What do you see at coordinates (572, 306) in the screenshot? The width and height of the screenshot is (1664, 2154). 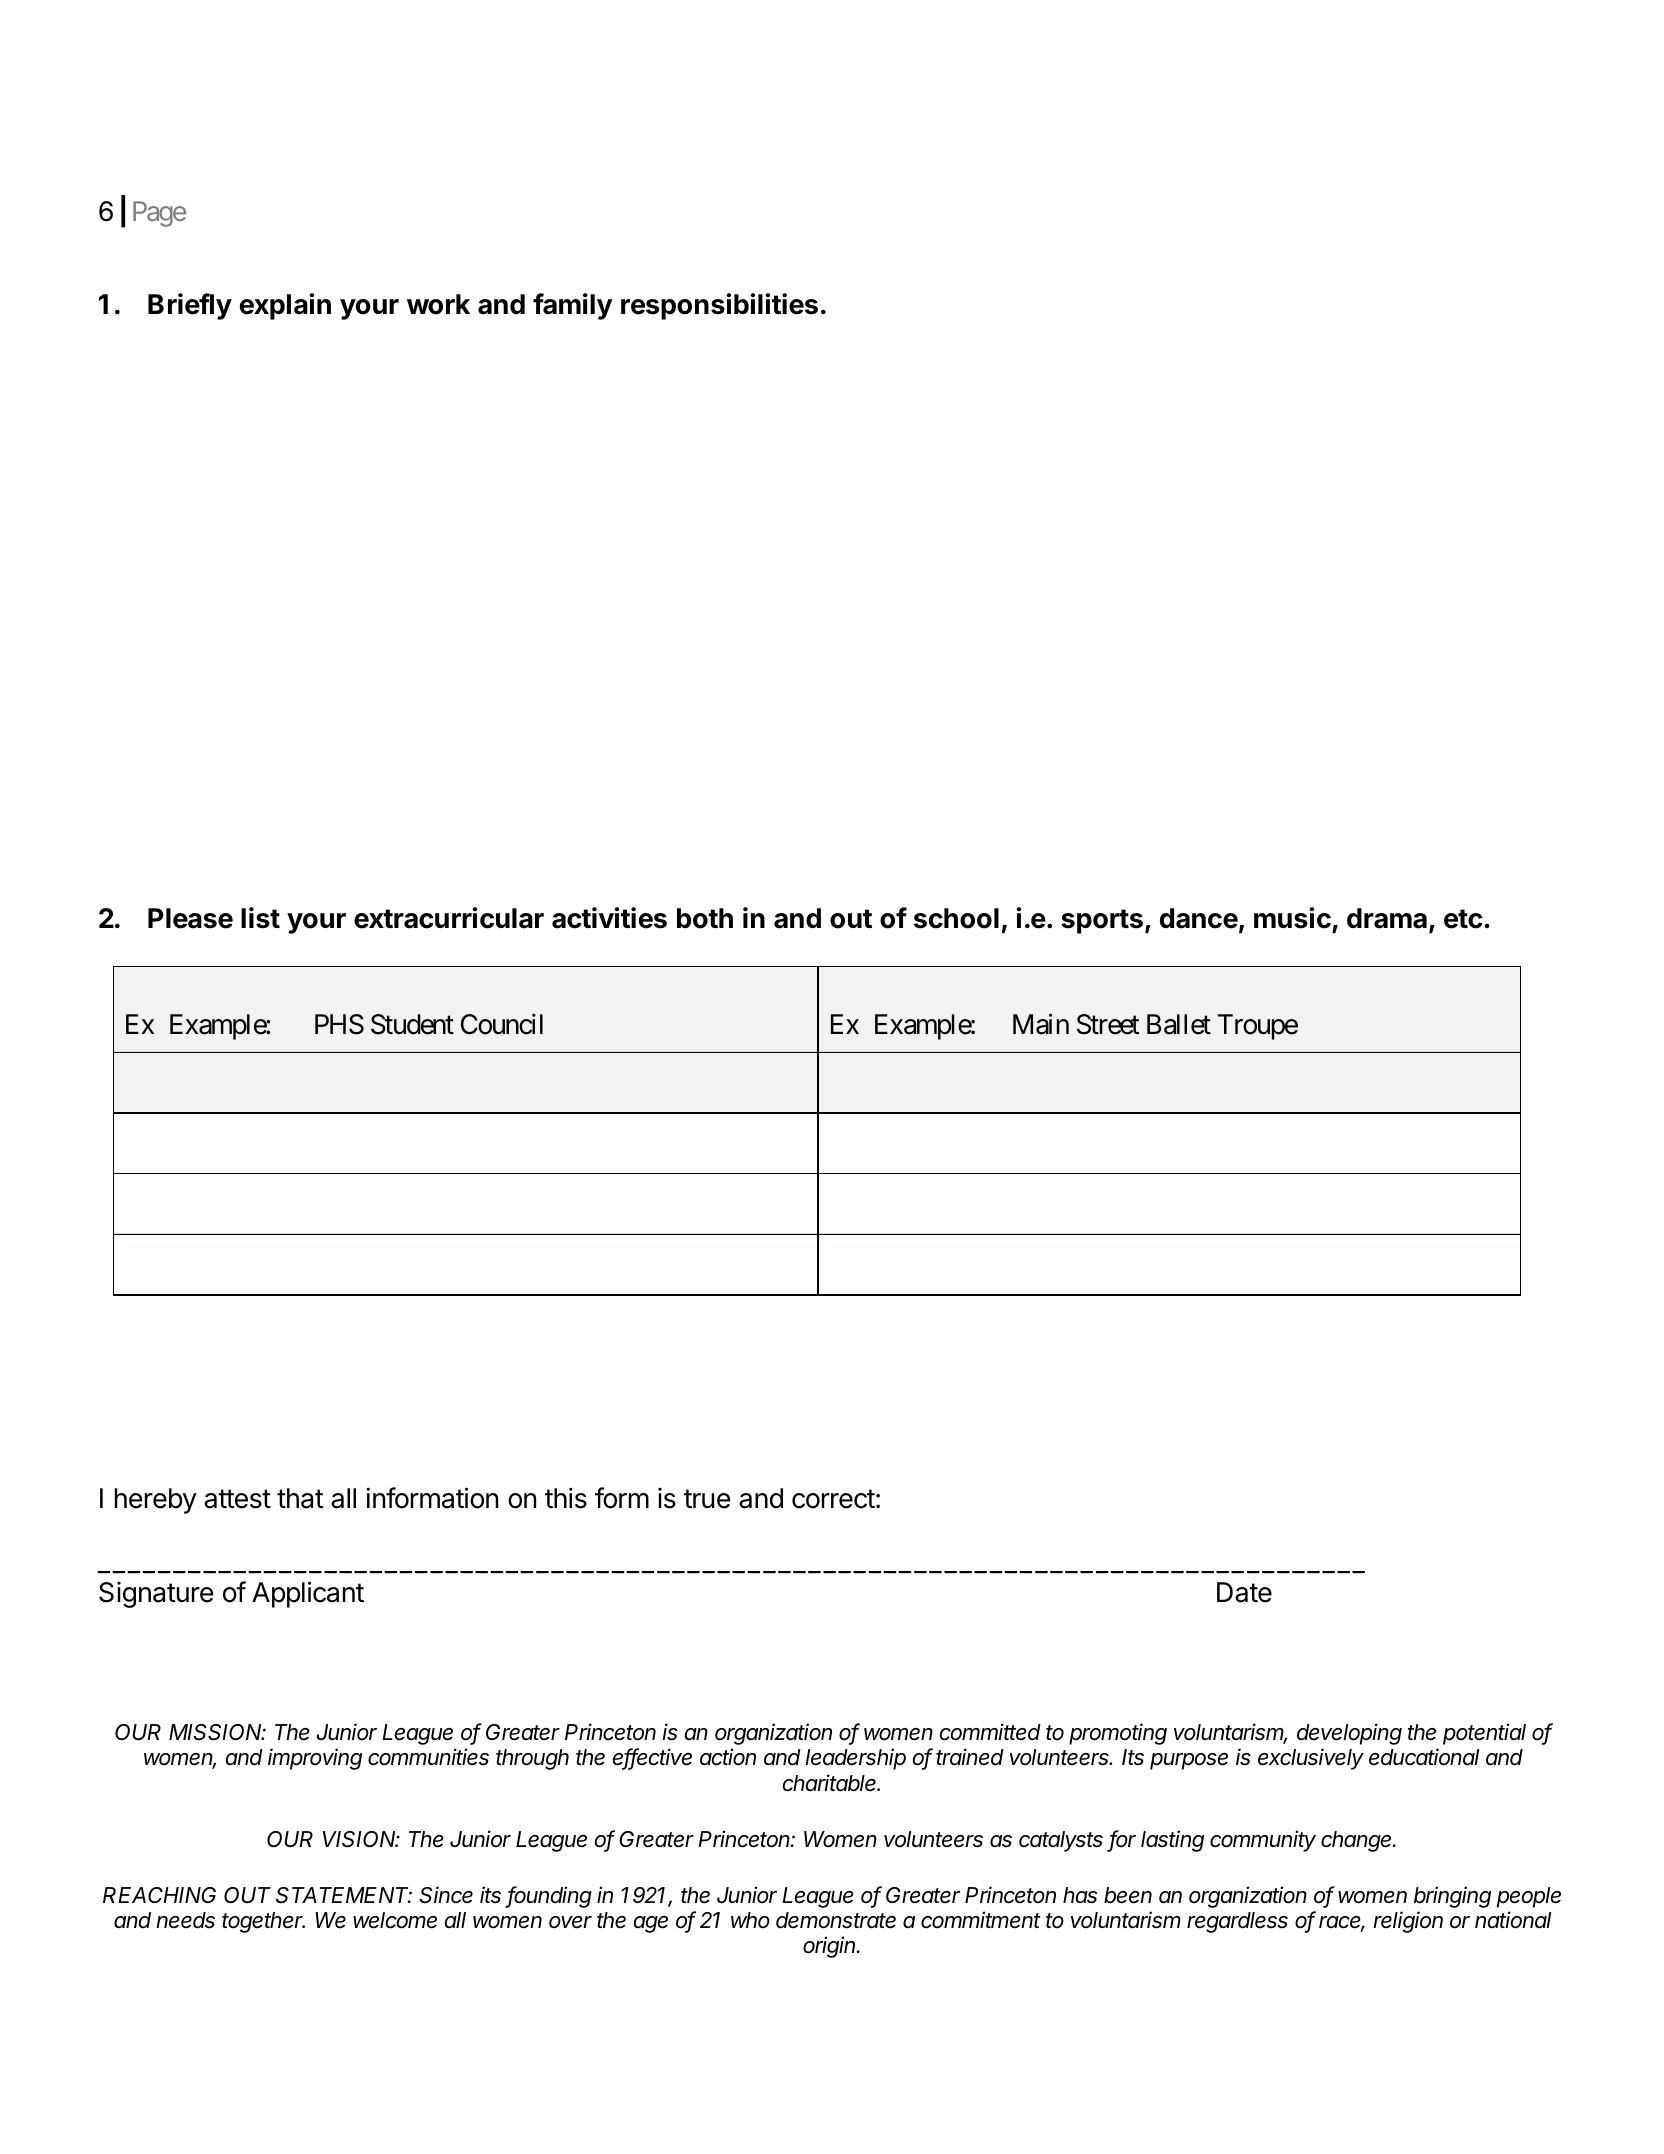 I see `family` at bounding box center [572, 306].
